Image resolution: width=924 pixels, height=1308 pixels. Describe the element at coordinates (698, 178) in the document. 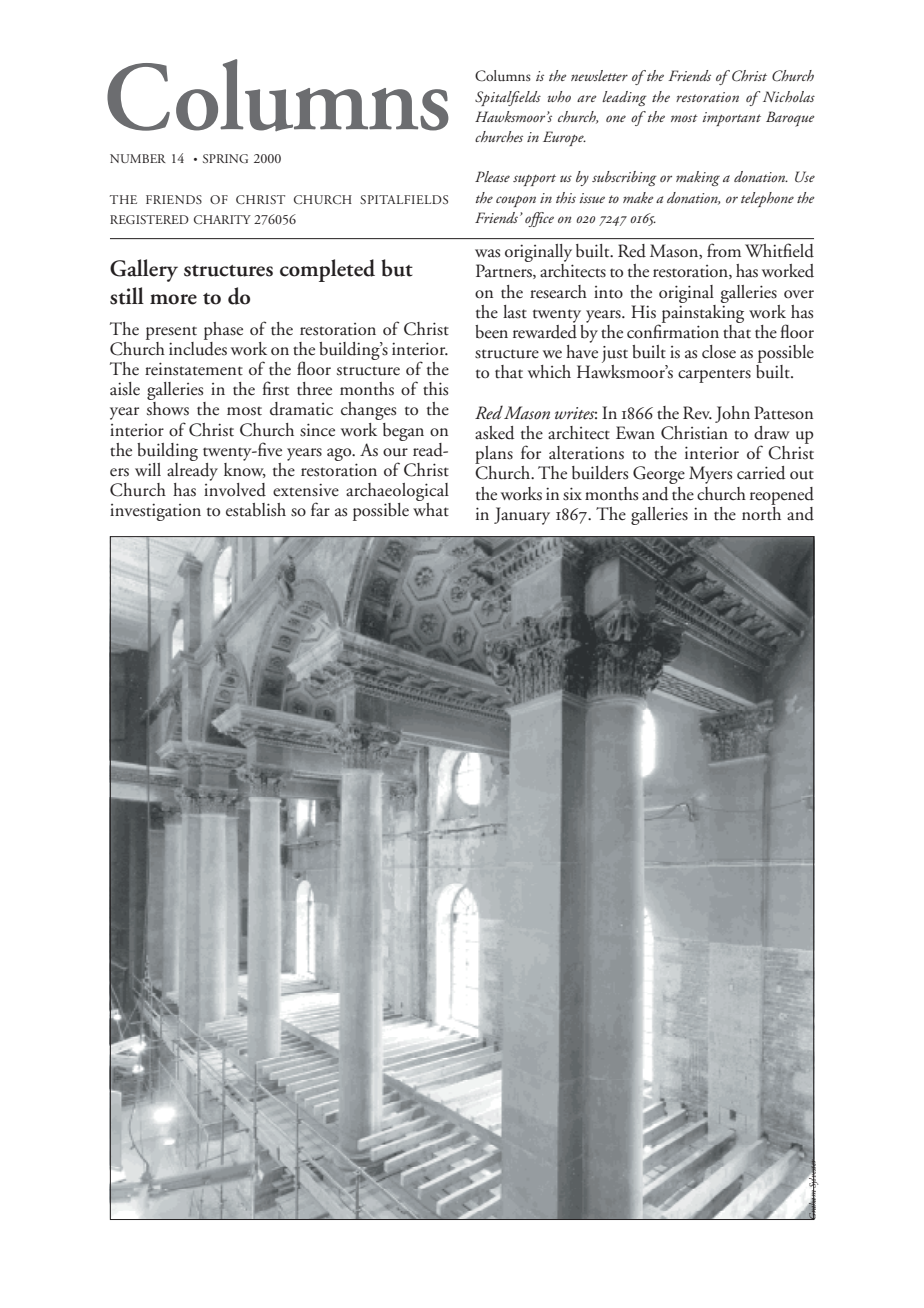

I see `making` at that location.
